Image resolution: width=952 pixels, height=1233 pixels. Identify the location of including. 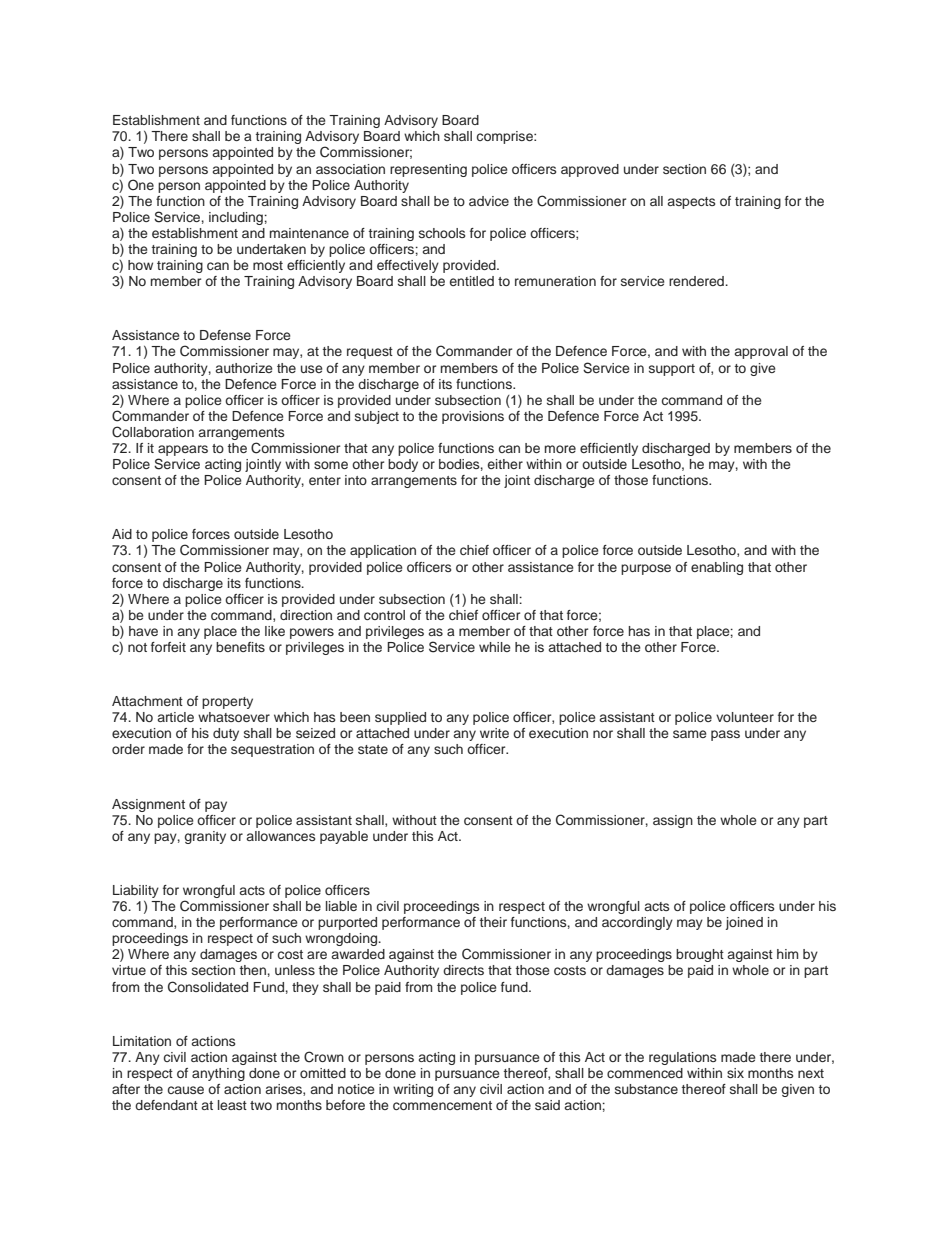
(236, 218).
